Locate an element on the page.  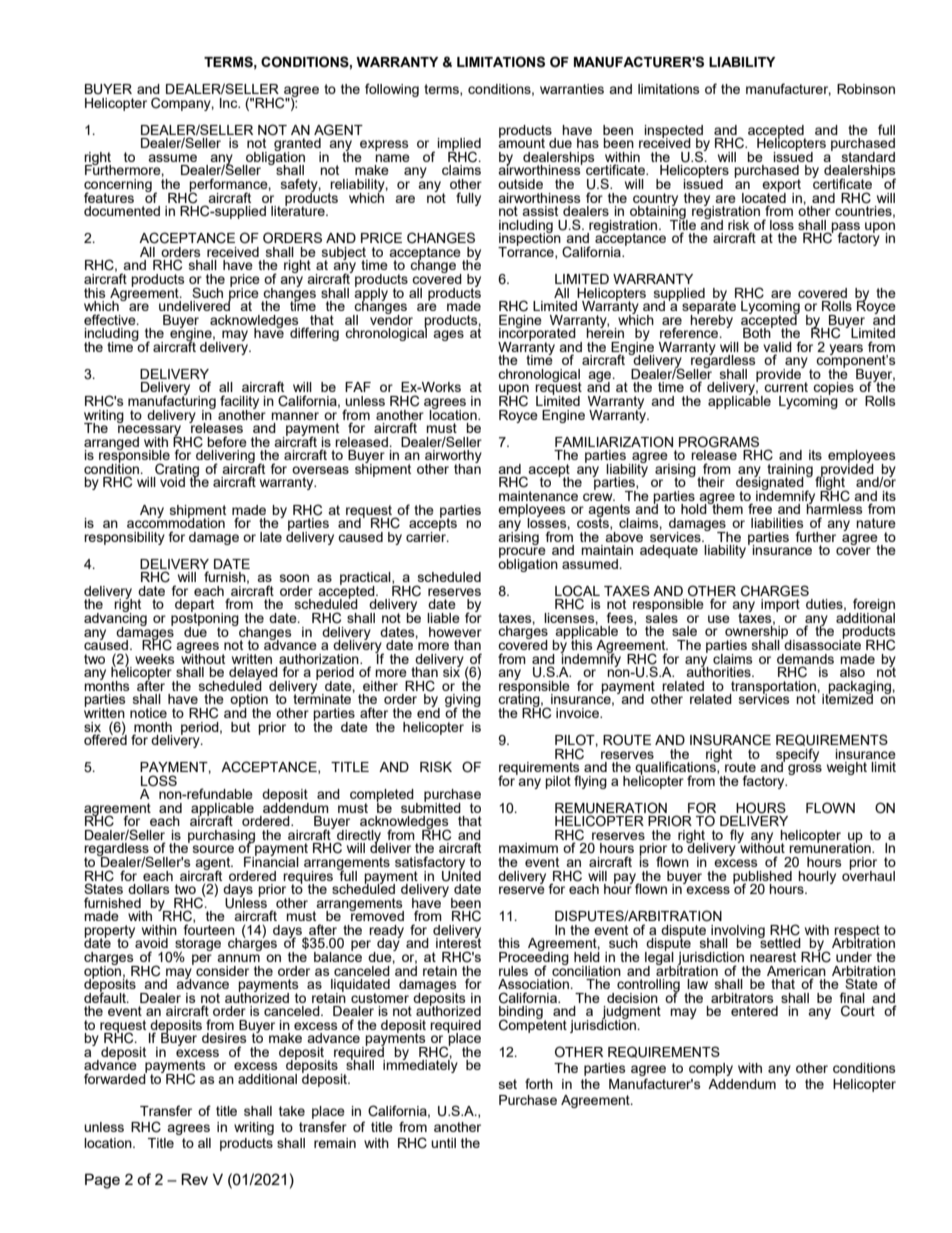
disassociate is located at coordinates (822, 644).
